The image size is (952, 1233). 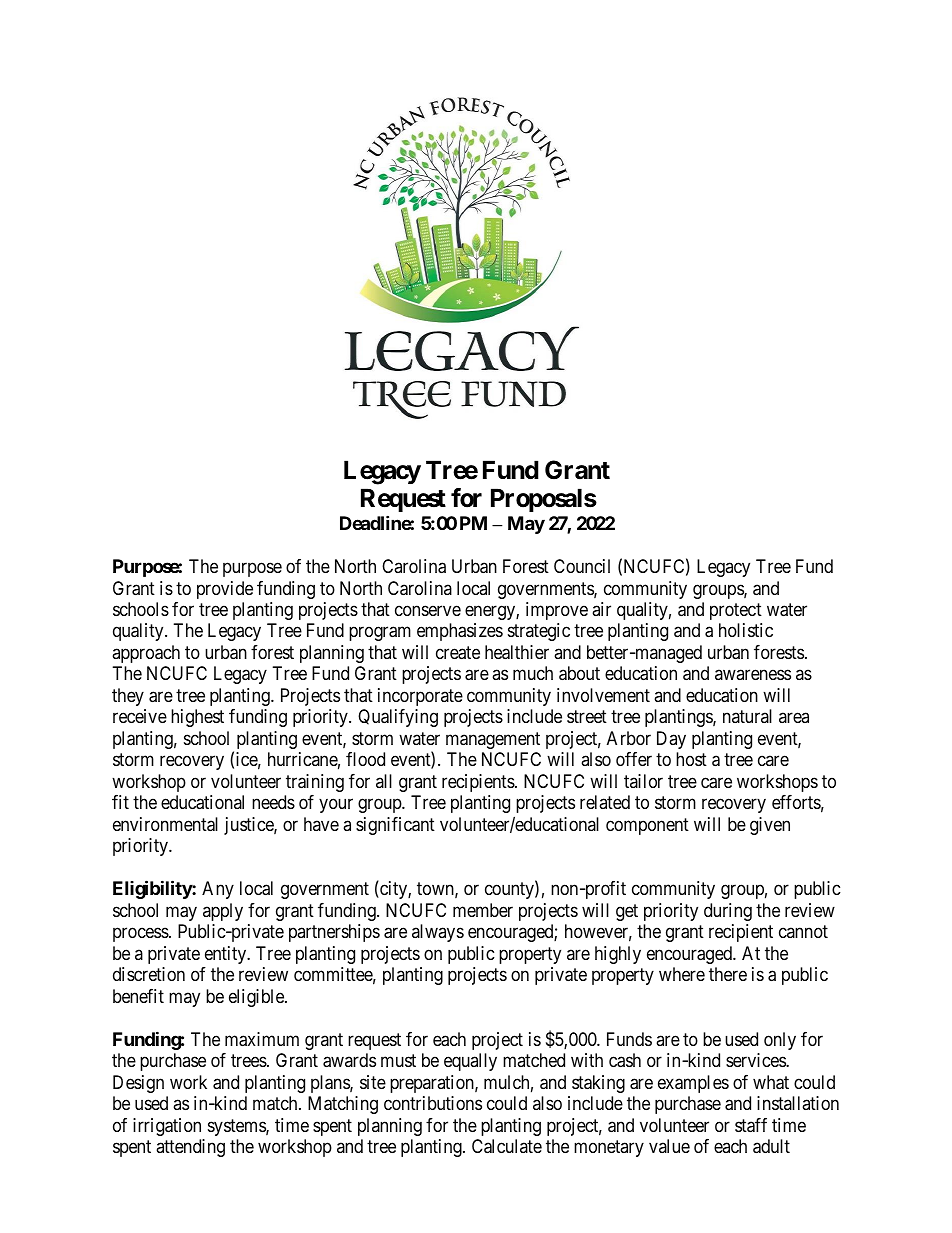 I want to click on given, so click(x=770, y=826).
